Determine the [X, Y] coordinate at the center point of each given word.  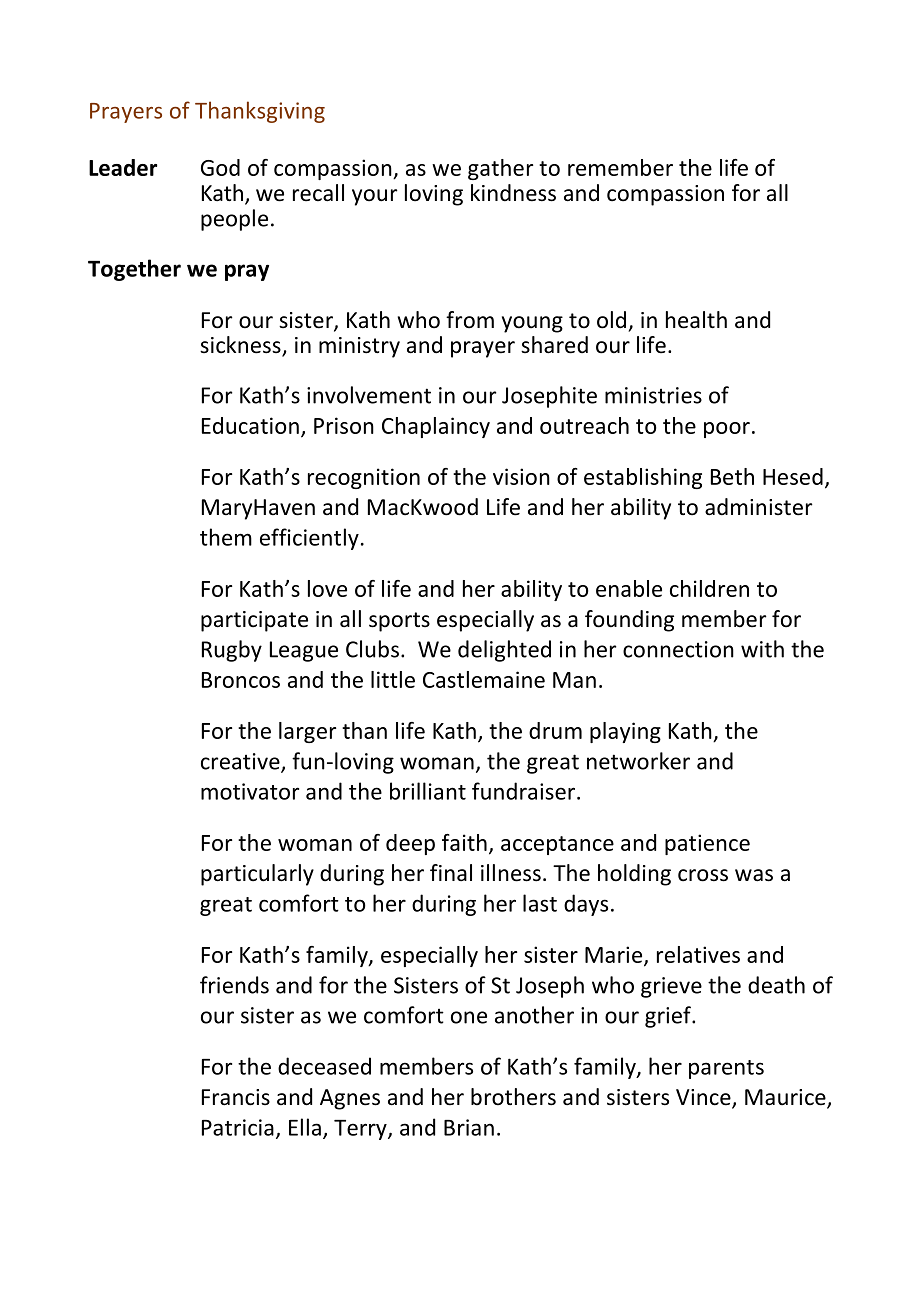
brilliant [428, 791]
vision [521, 476]
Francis [236, 1097]
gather [500, 169]
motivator [250, 791]
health [696, 320]
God [220, 167]
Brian [469, 1127]
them [226, 537]
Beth [732, 476]
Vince [704, 1098]
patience [707, 844]
